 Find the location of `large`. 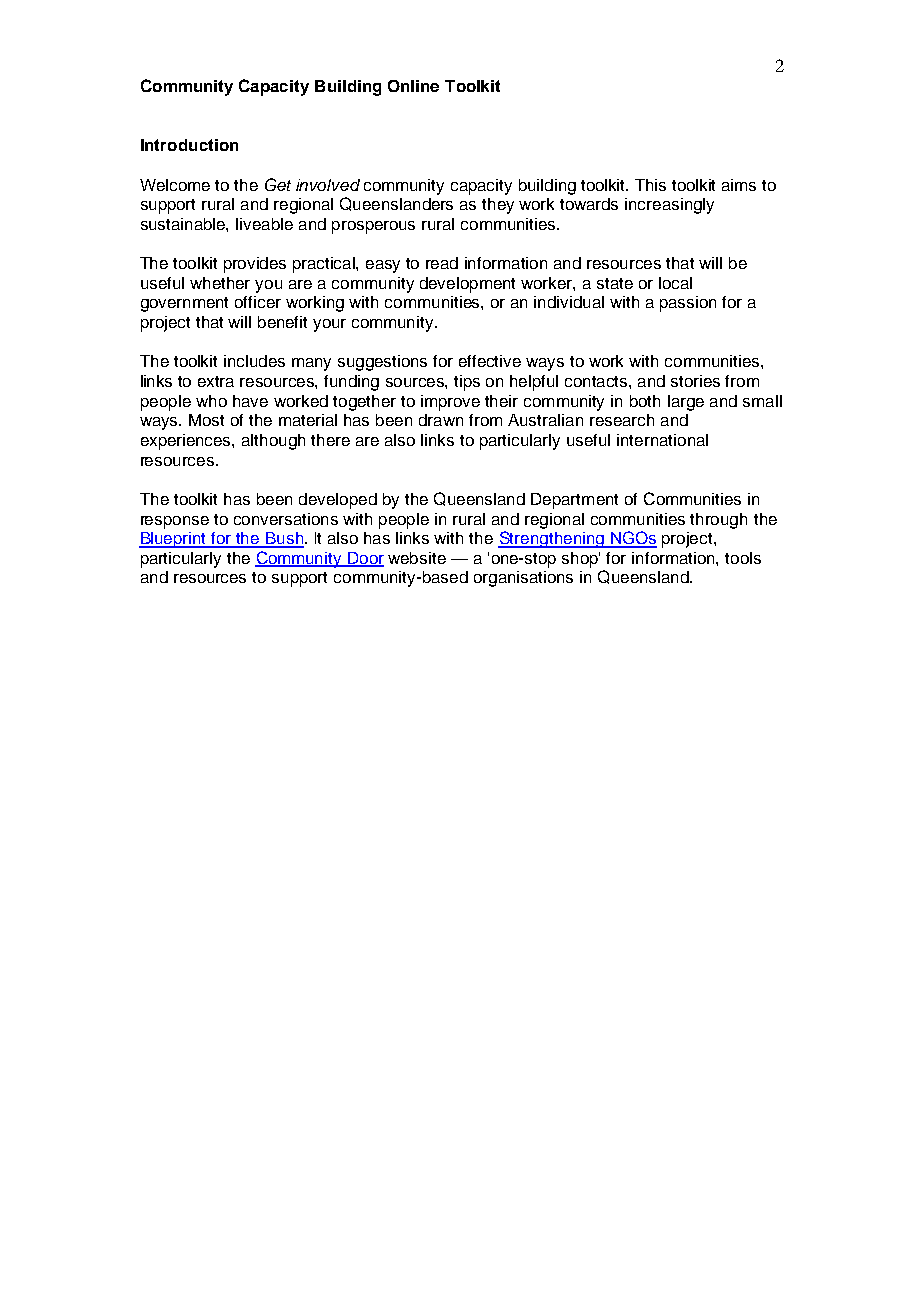

large is located at coordinates (686, 403).
